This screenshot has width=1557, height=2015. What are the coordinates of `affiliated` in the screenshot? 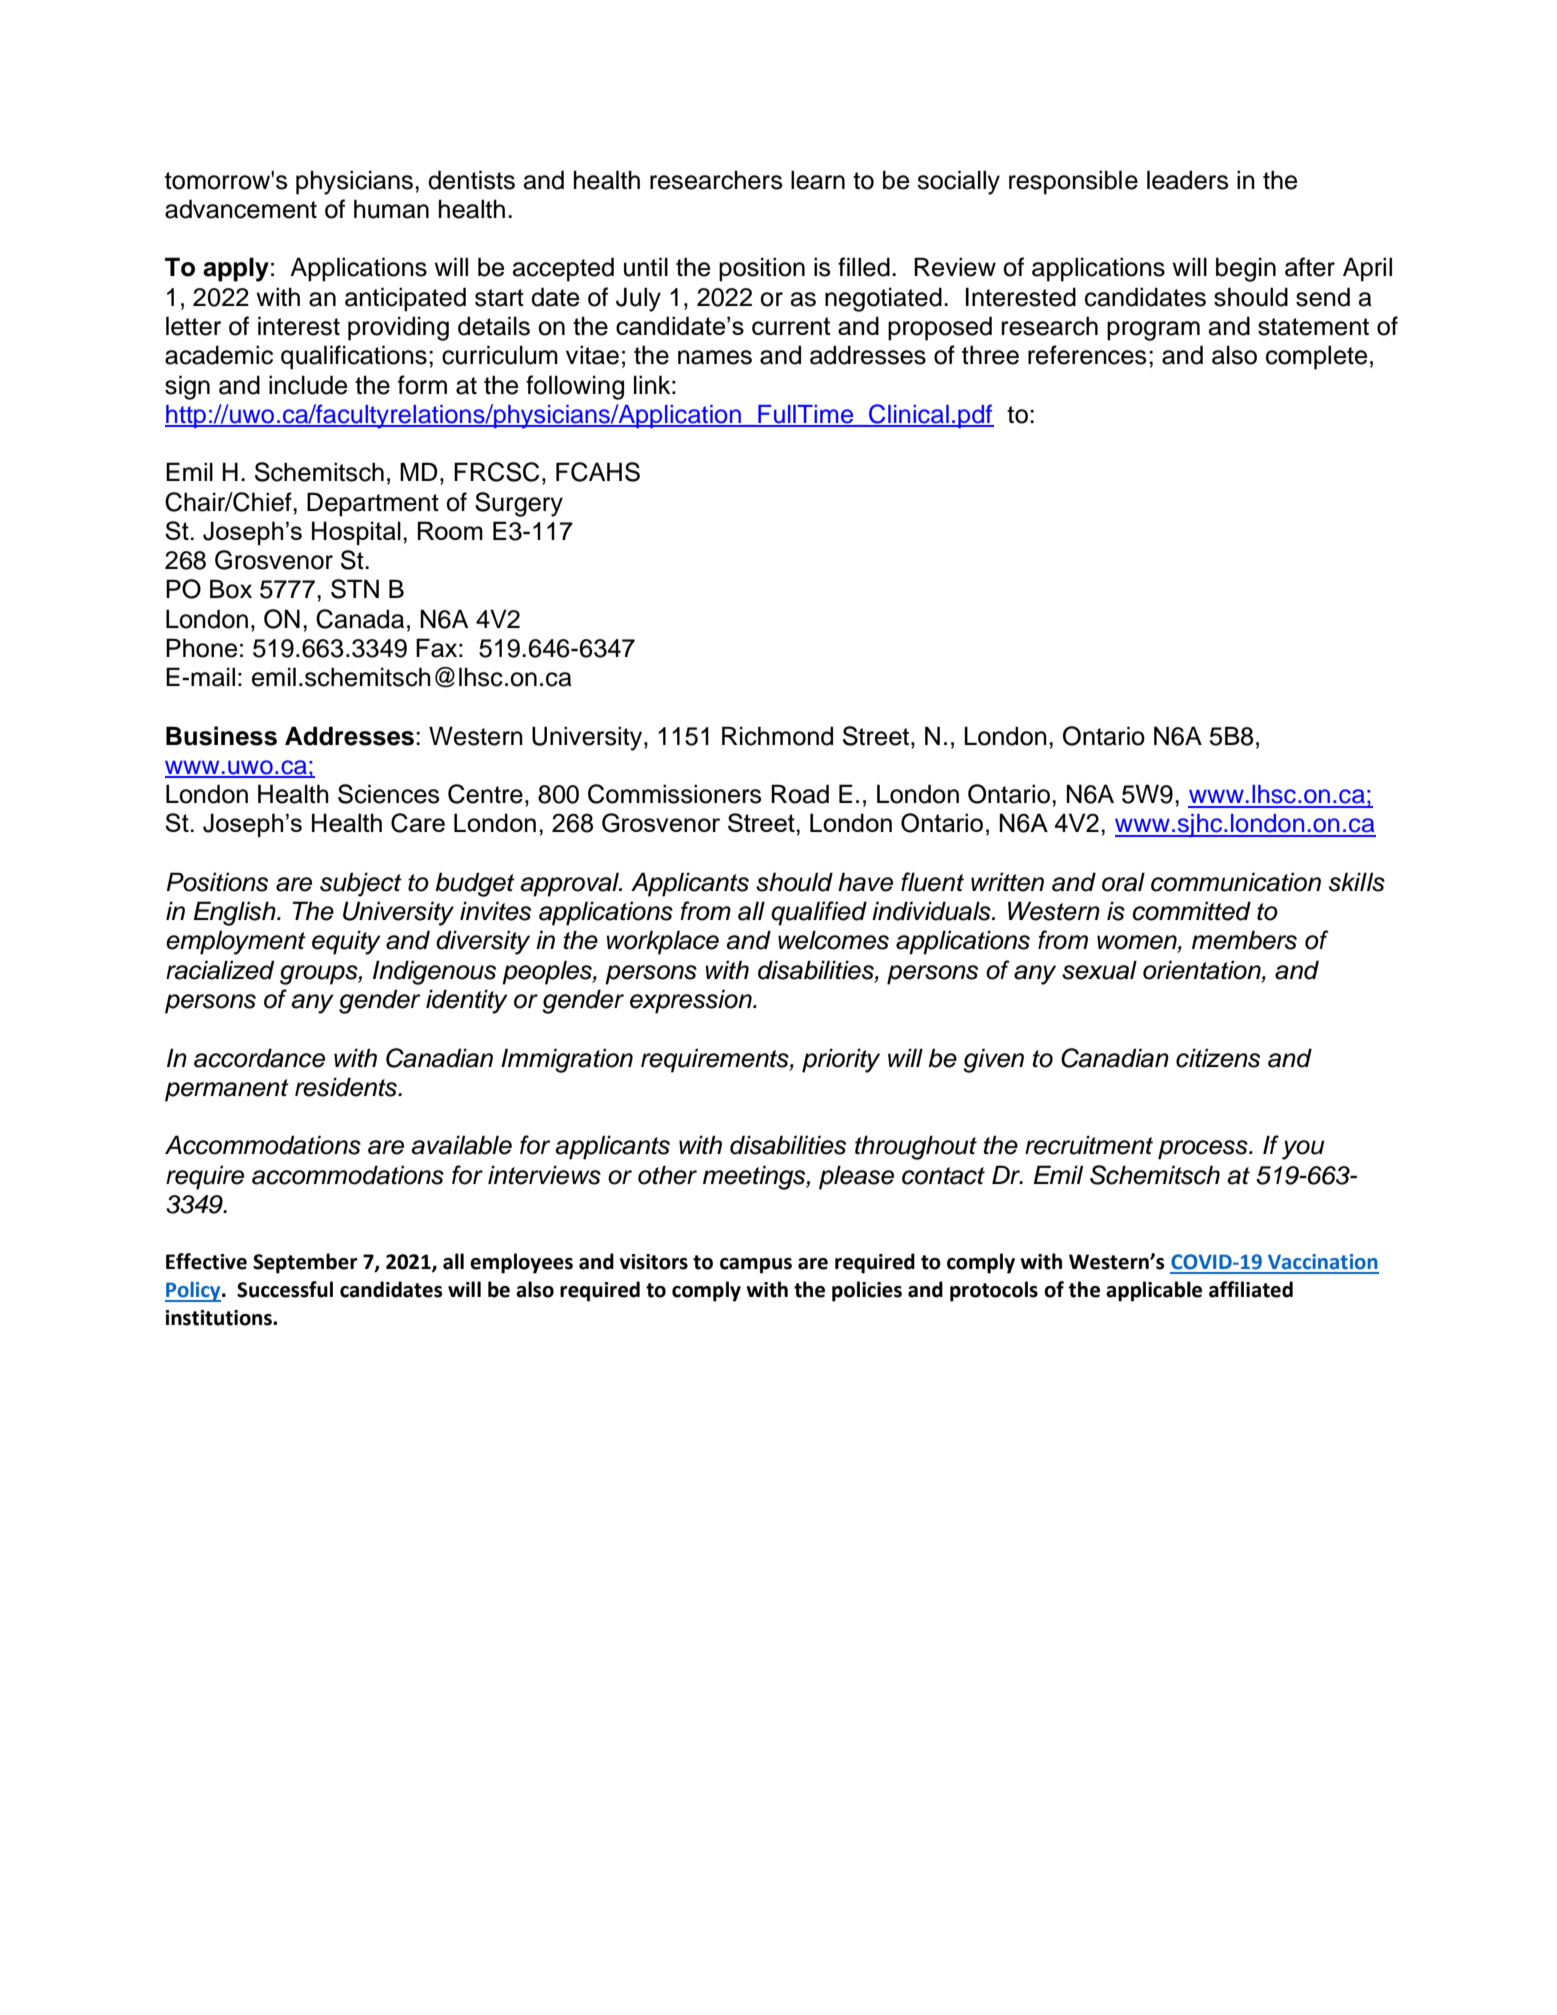 It's located at (1251, 1289).
